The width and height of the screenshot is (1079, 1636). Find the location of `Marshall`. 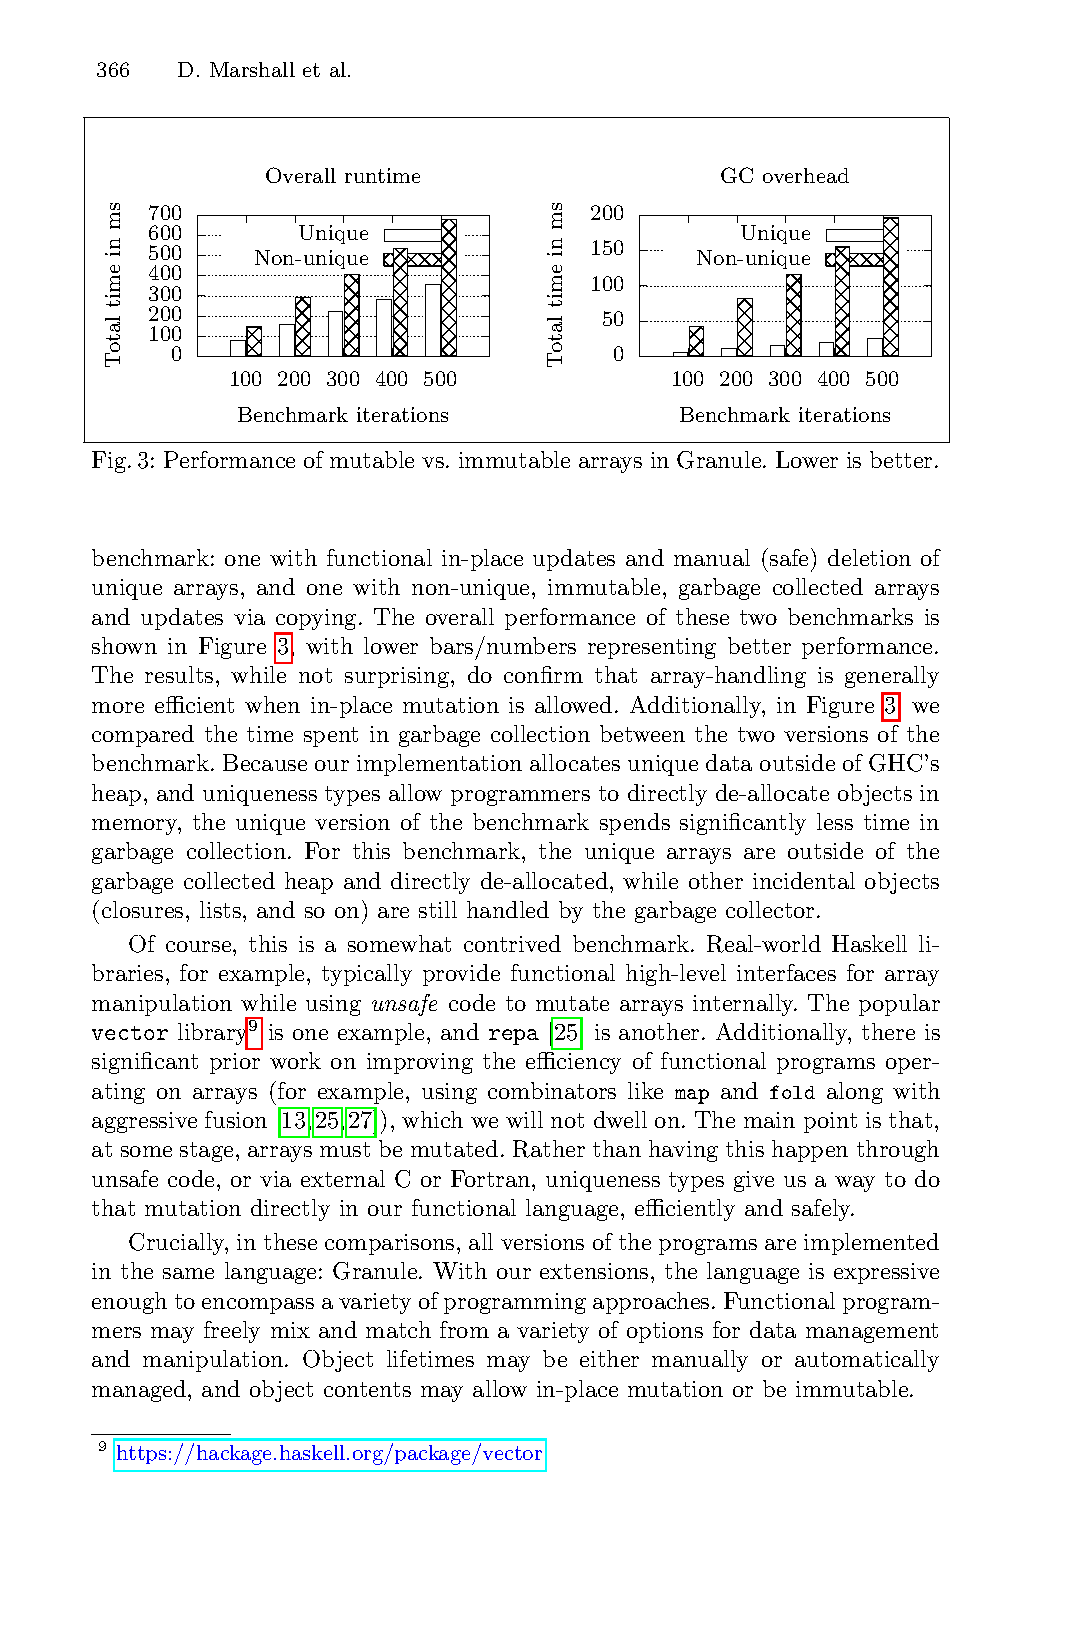

Marshall is located at coordinates (252, 69).
